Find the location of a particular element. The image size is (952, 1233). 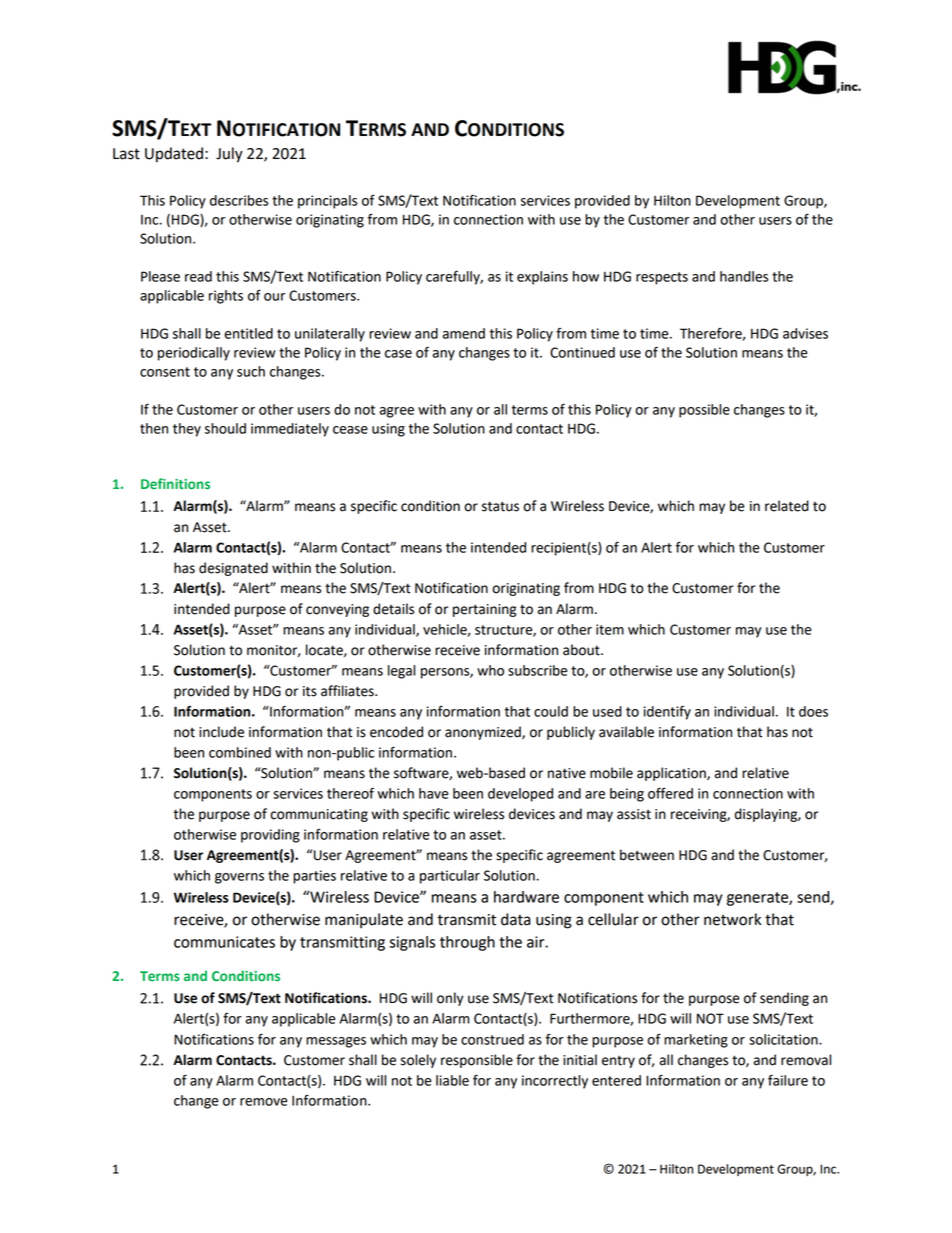

principals is located at coordinates (327, 202).
